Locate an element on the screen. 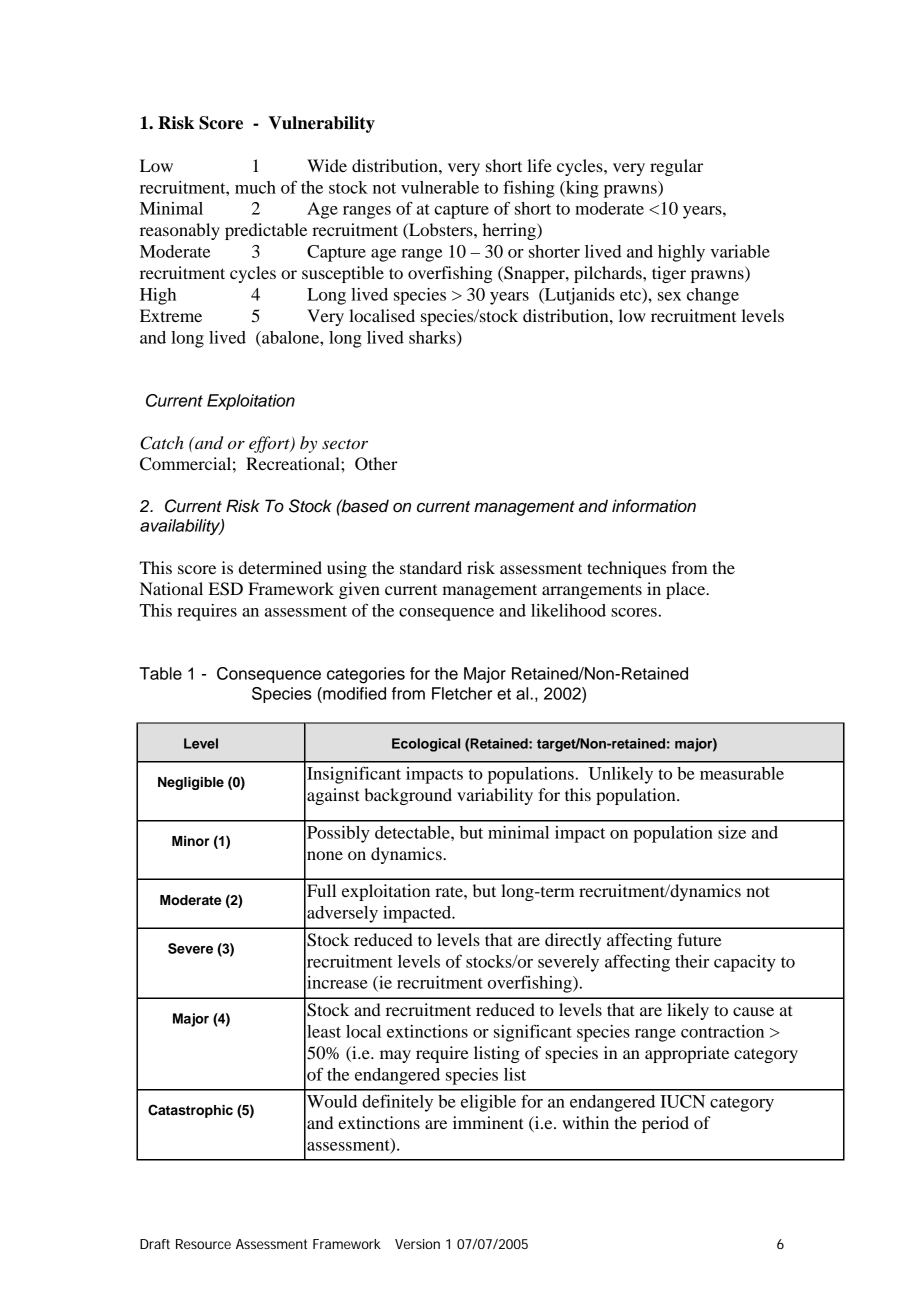 The width and height of the screenshot is (924, 1308). place is located at coordinates (687, 590).
